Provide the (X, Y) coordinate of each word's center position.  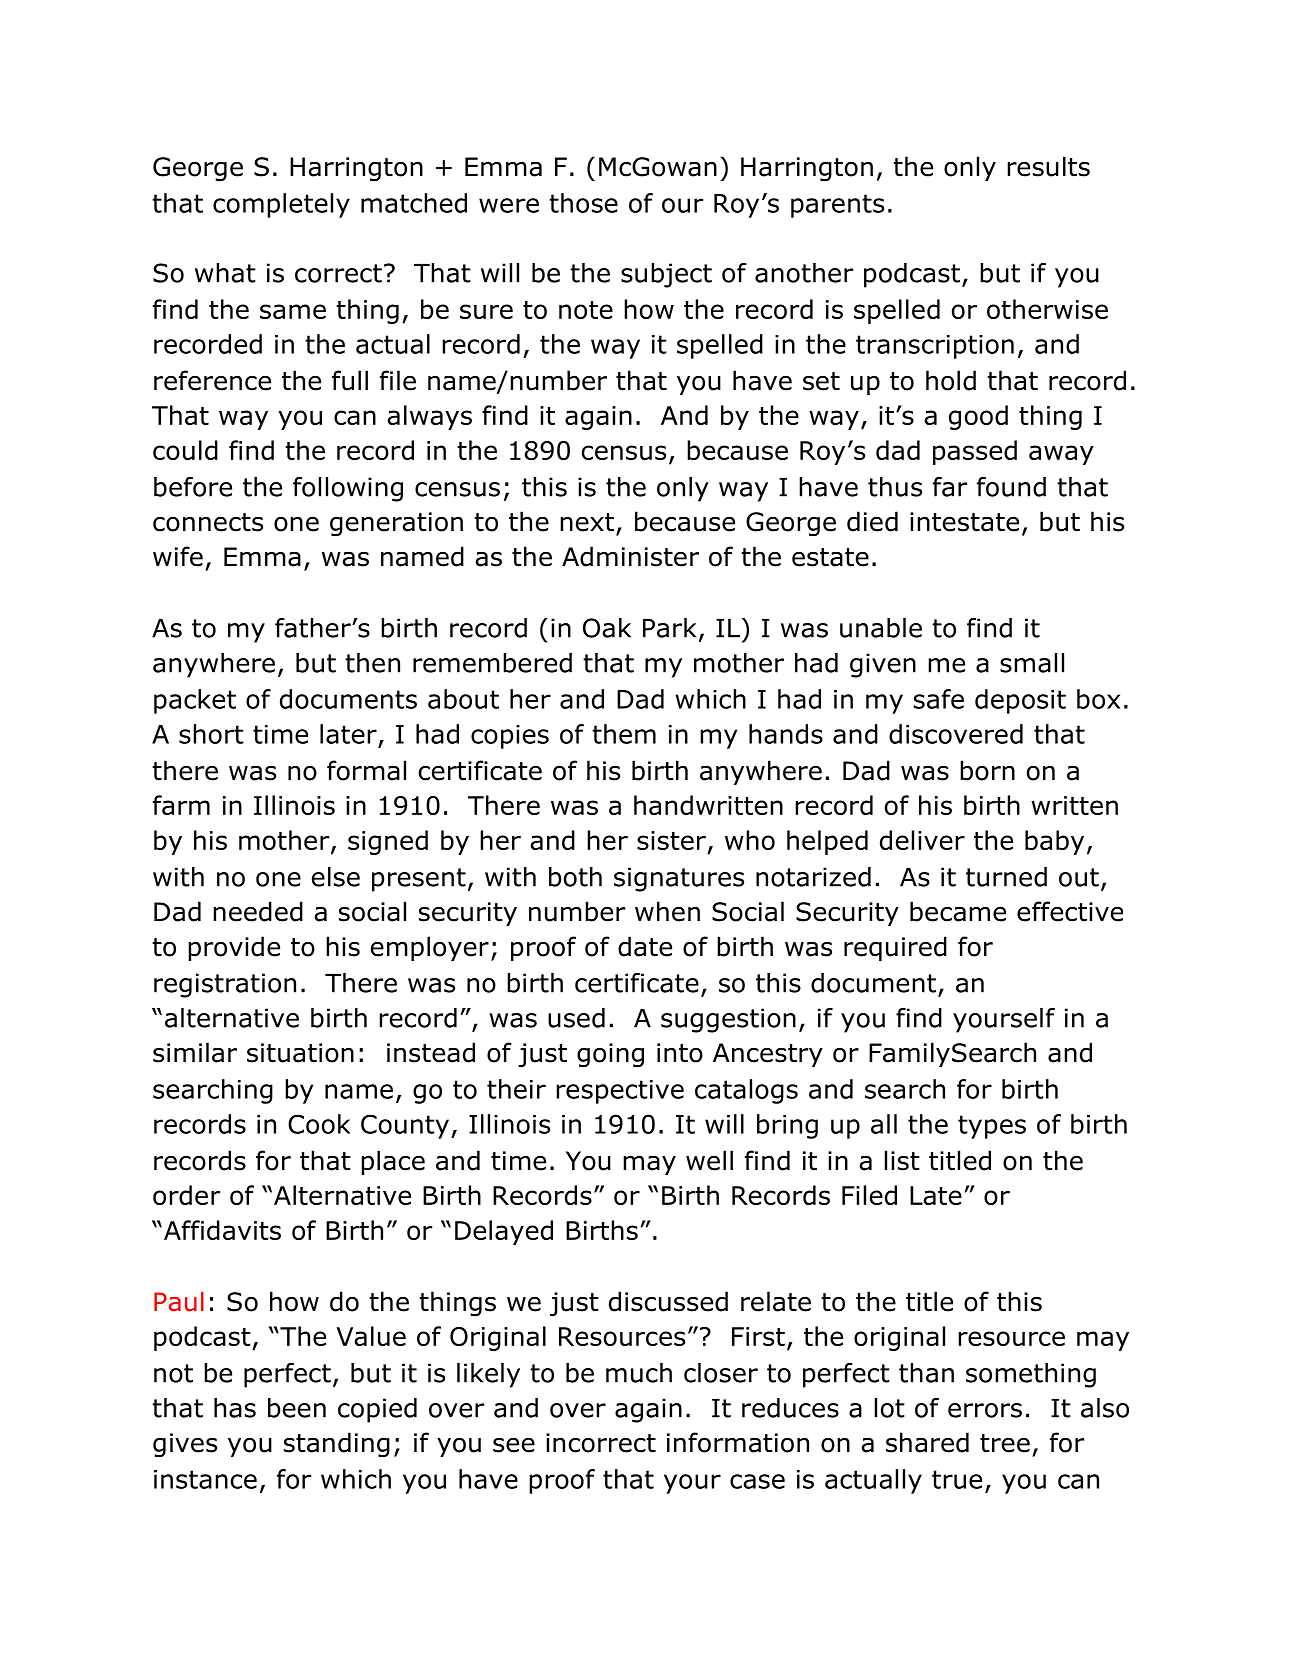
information (738, 1442)
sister (671, 840)
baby (1054, 842)
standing (337, 1445)
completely (281, 205)
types (992, 1127)
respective (620, 1092)
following (348, 489)
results (1048, 166)
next (587, 522)
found (1011, 487)
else (336, 877)
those (583, 203)
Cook (319, 1124)
